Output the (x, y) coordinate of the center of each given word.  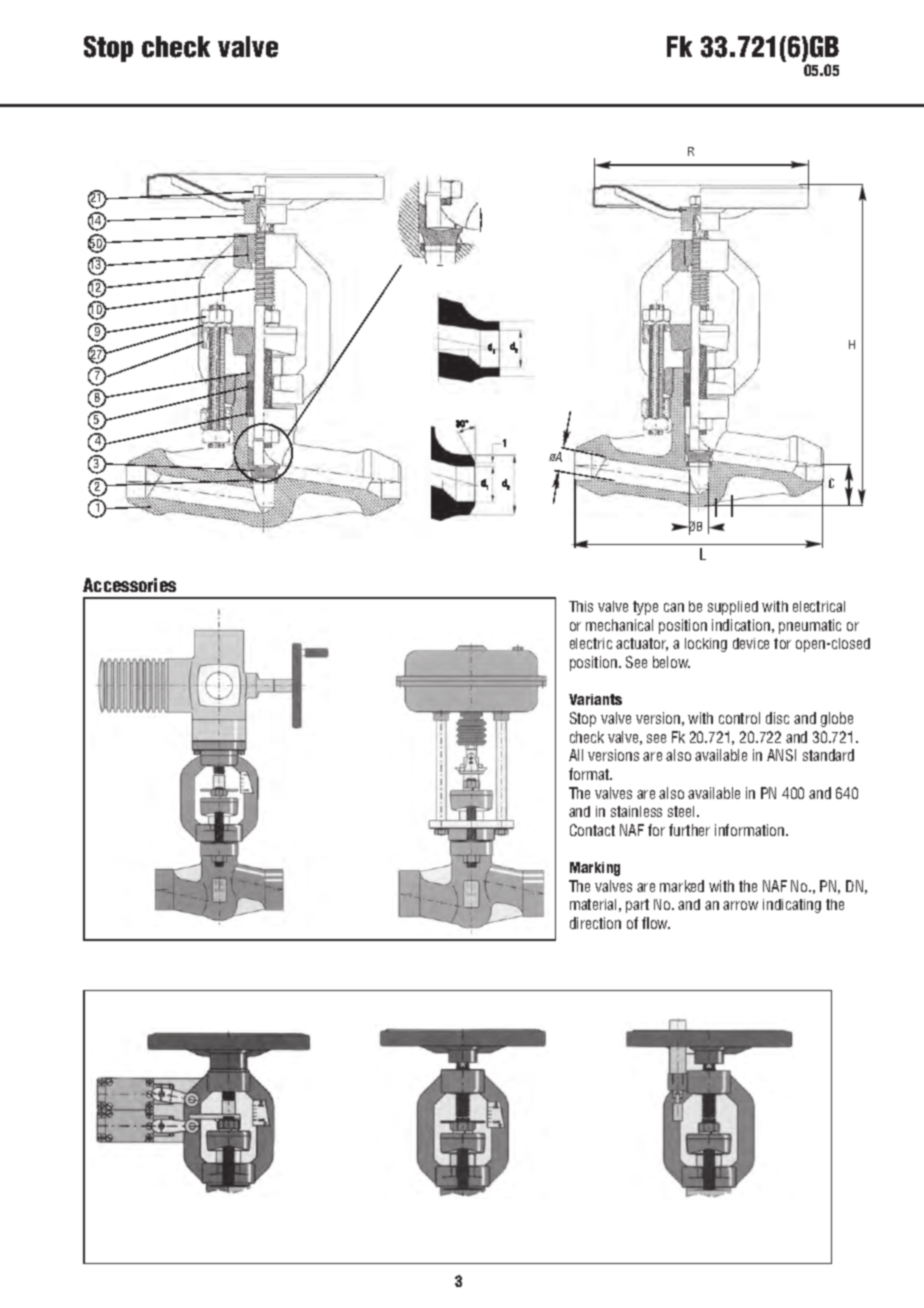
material (593, 904)
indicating (792, 906)
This (581, 606)
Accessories (129, 585)
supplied (733, 608)
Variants (595, 699)
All (576, 755)
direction (595, 923)
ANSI (781, 755)
